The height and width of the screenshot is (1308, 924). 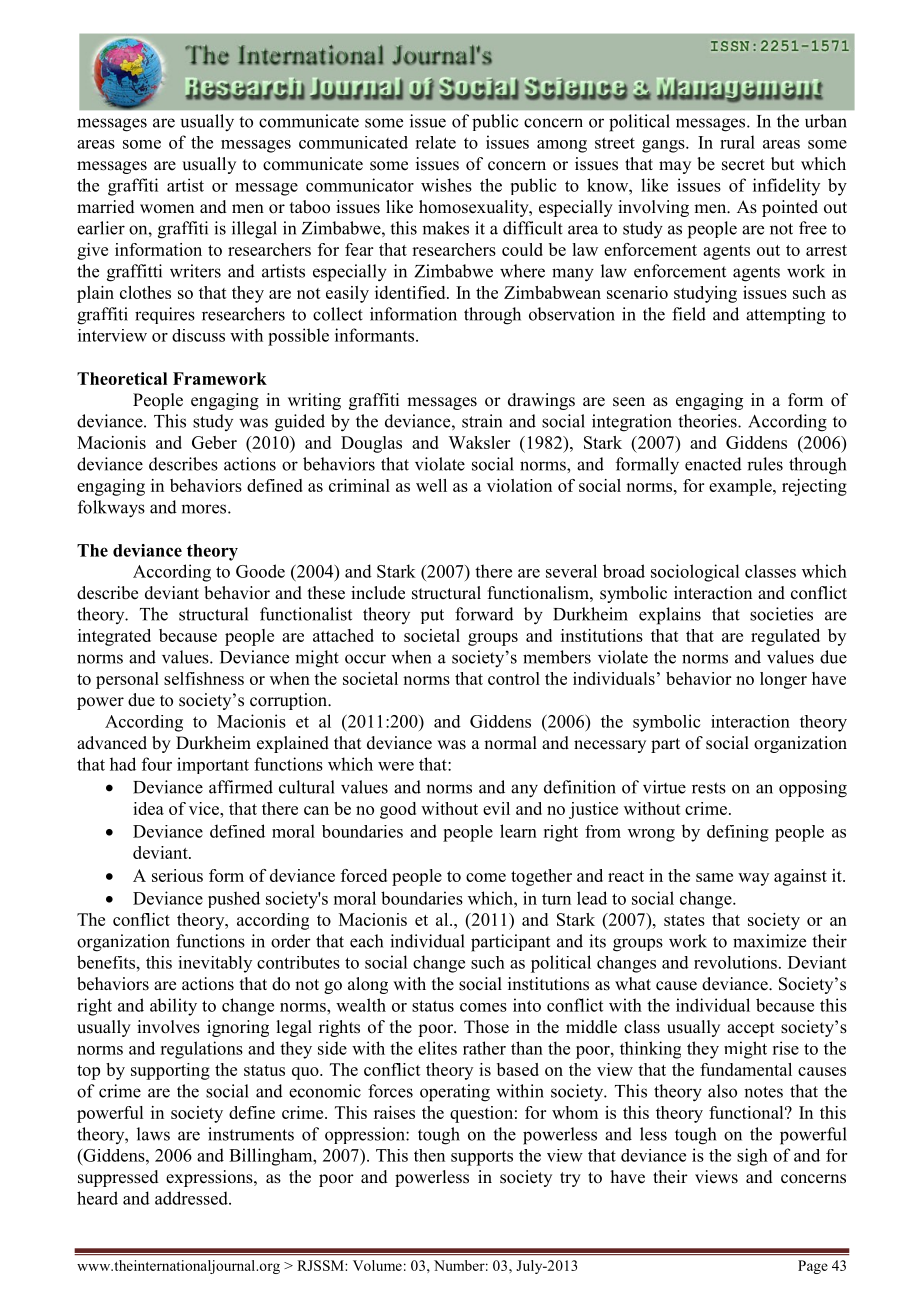 What do you see at coordinates (741, 487) in the screenshot?
I see `example` at bounding box center [741, 487].
